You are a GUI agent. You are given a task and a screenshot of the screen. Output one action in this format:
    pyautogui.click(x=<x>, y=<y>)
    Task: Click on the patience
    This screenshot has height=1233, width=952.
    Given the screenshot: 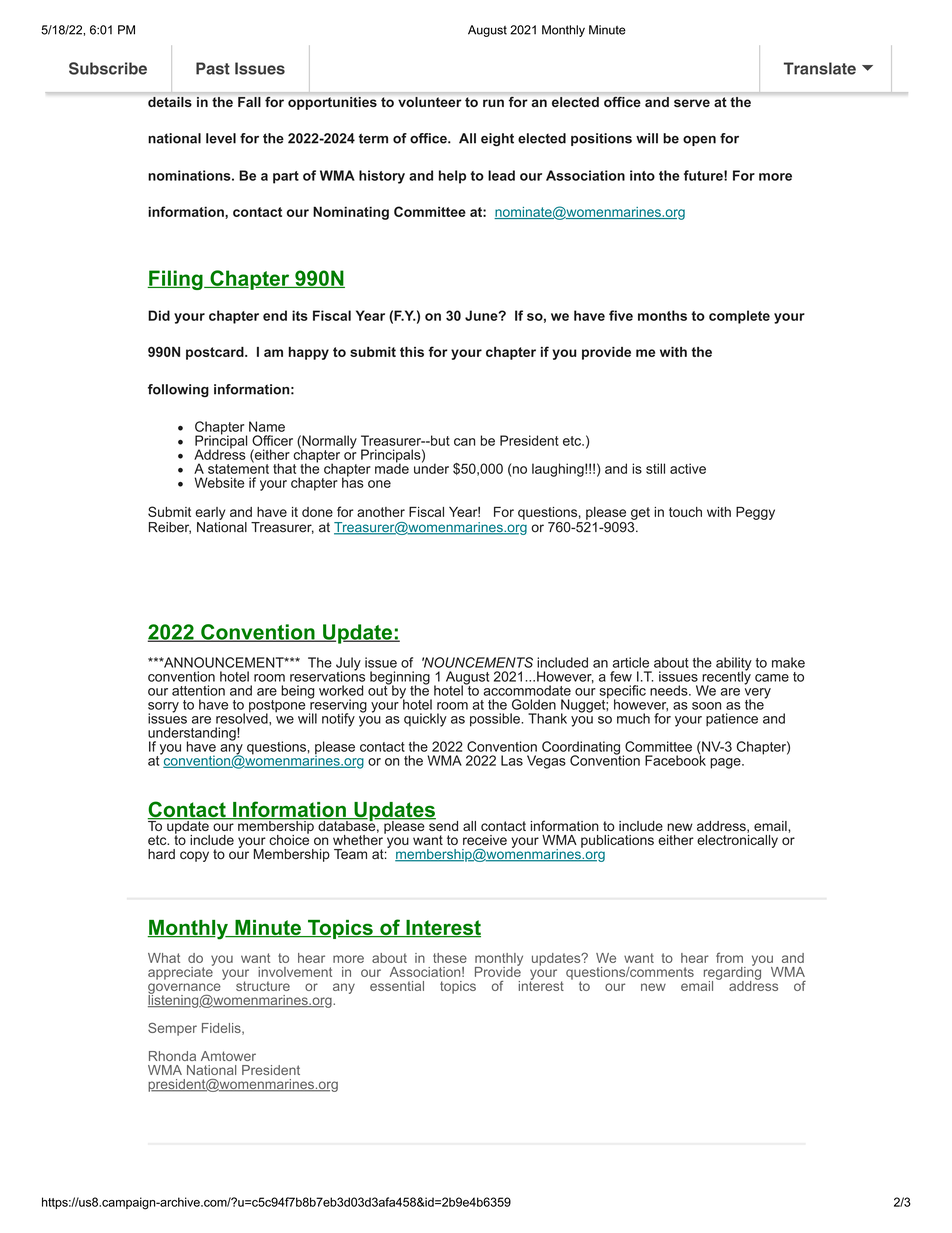 What is the action you would take?
    pyautogui.click(x=732, y=720)
